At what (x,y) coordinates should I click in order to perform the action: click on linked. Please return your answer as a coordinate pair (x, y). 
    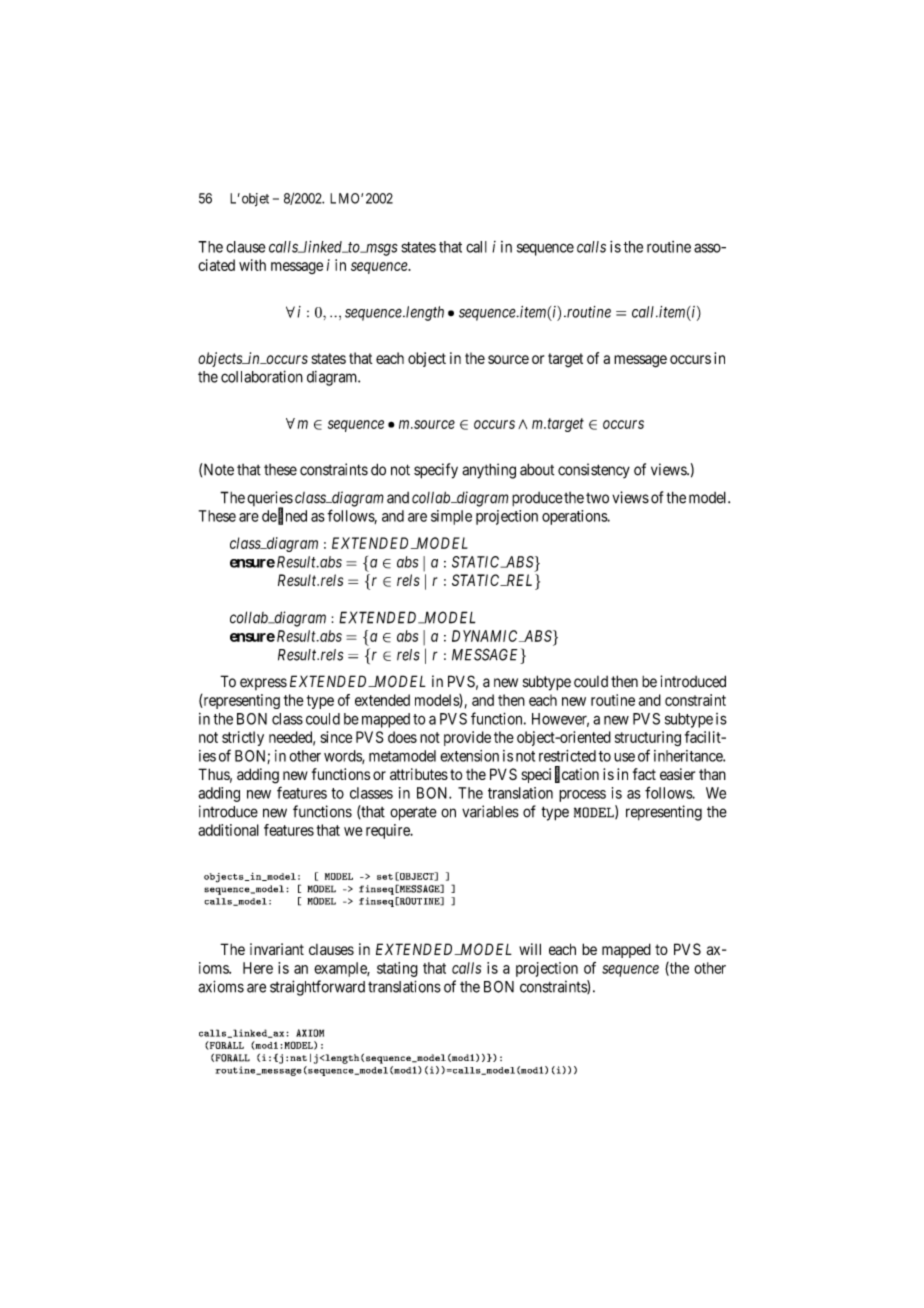
    Looking at the image, I should click on (323, 247).
